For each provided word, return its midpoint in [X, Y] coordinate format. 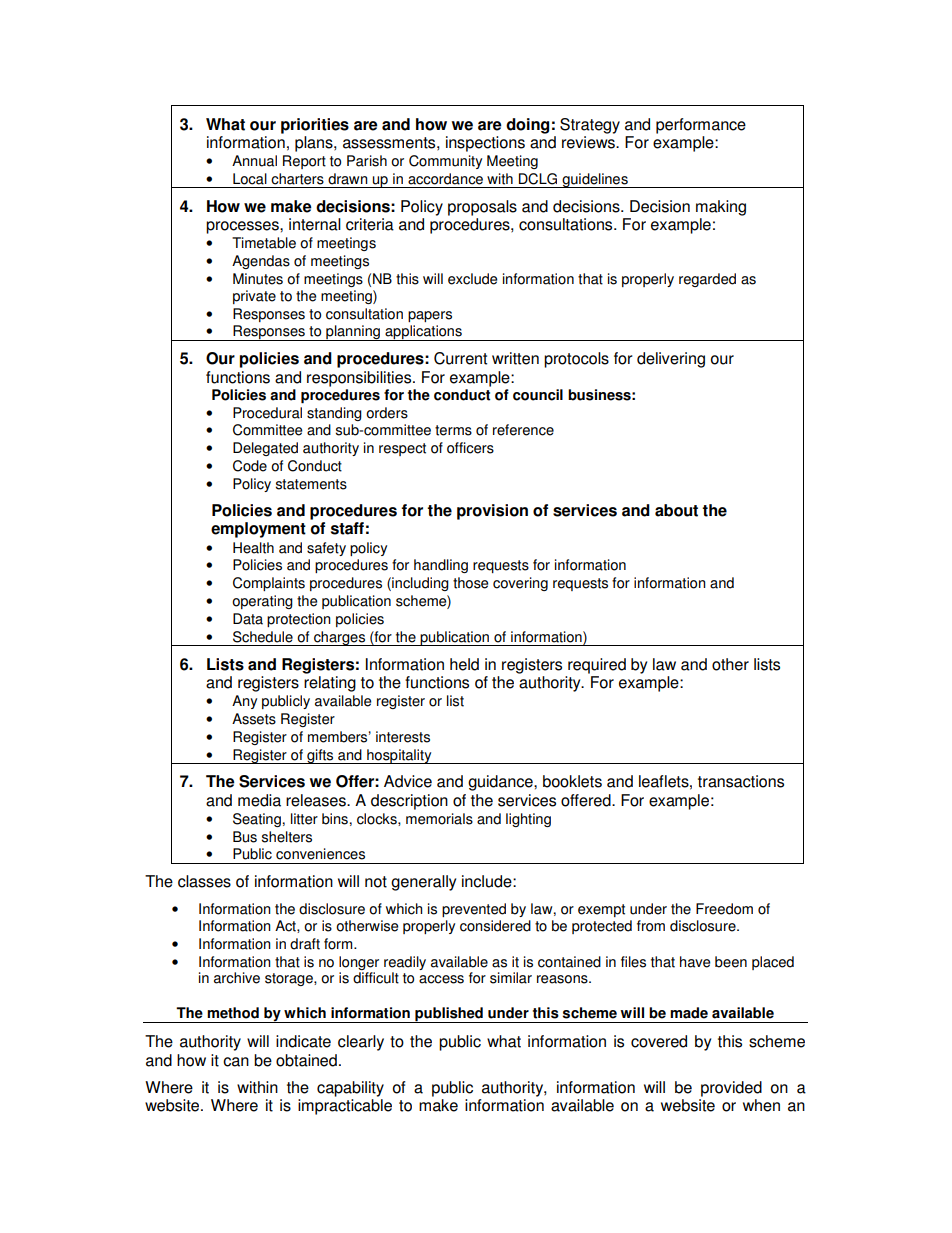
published [449, 1015]
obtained [306, 1060]
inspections [485, 144]
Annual [254, 161]
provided [731, 1089]
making [721, 208]
